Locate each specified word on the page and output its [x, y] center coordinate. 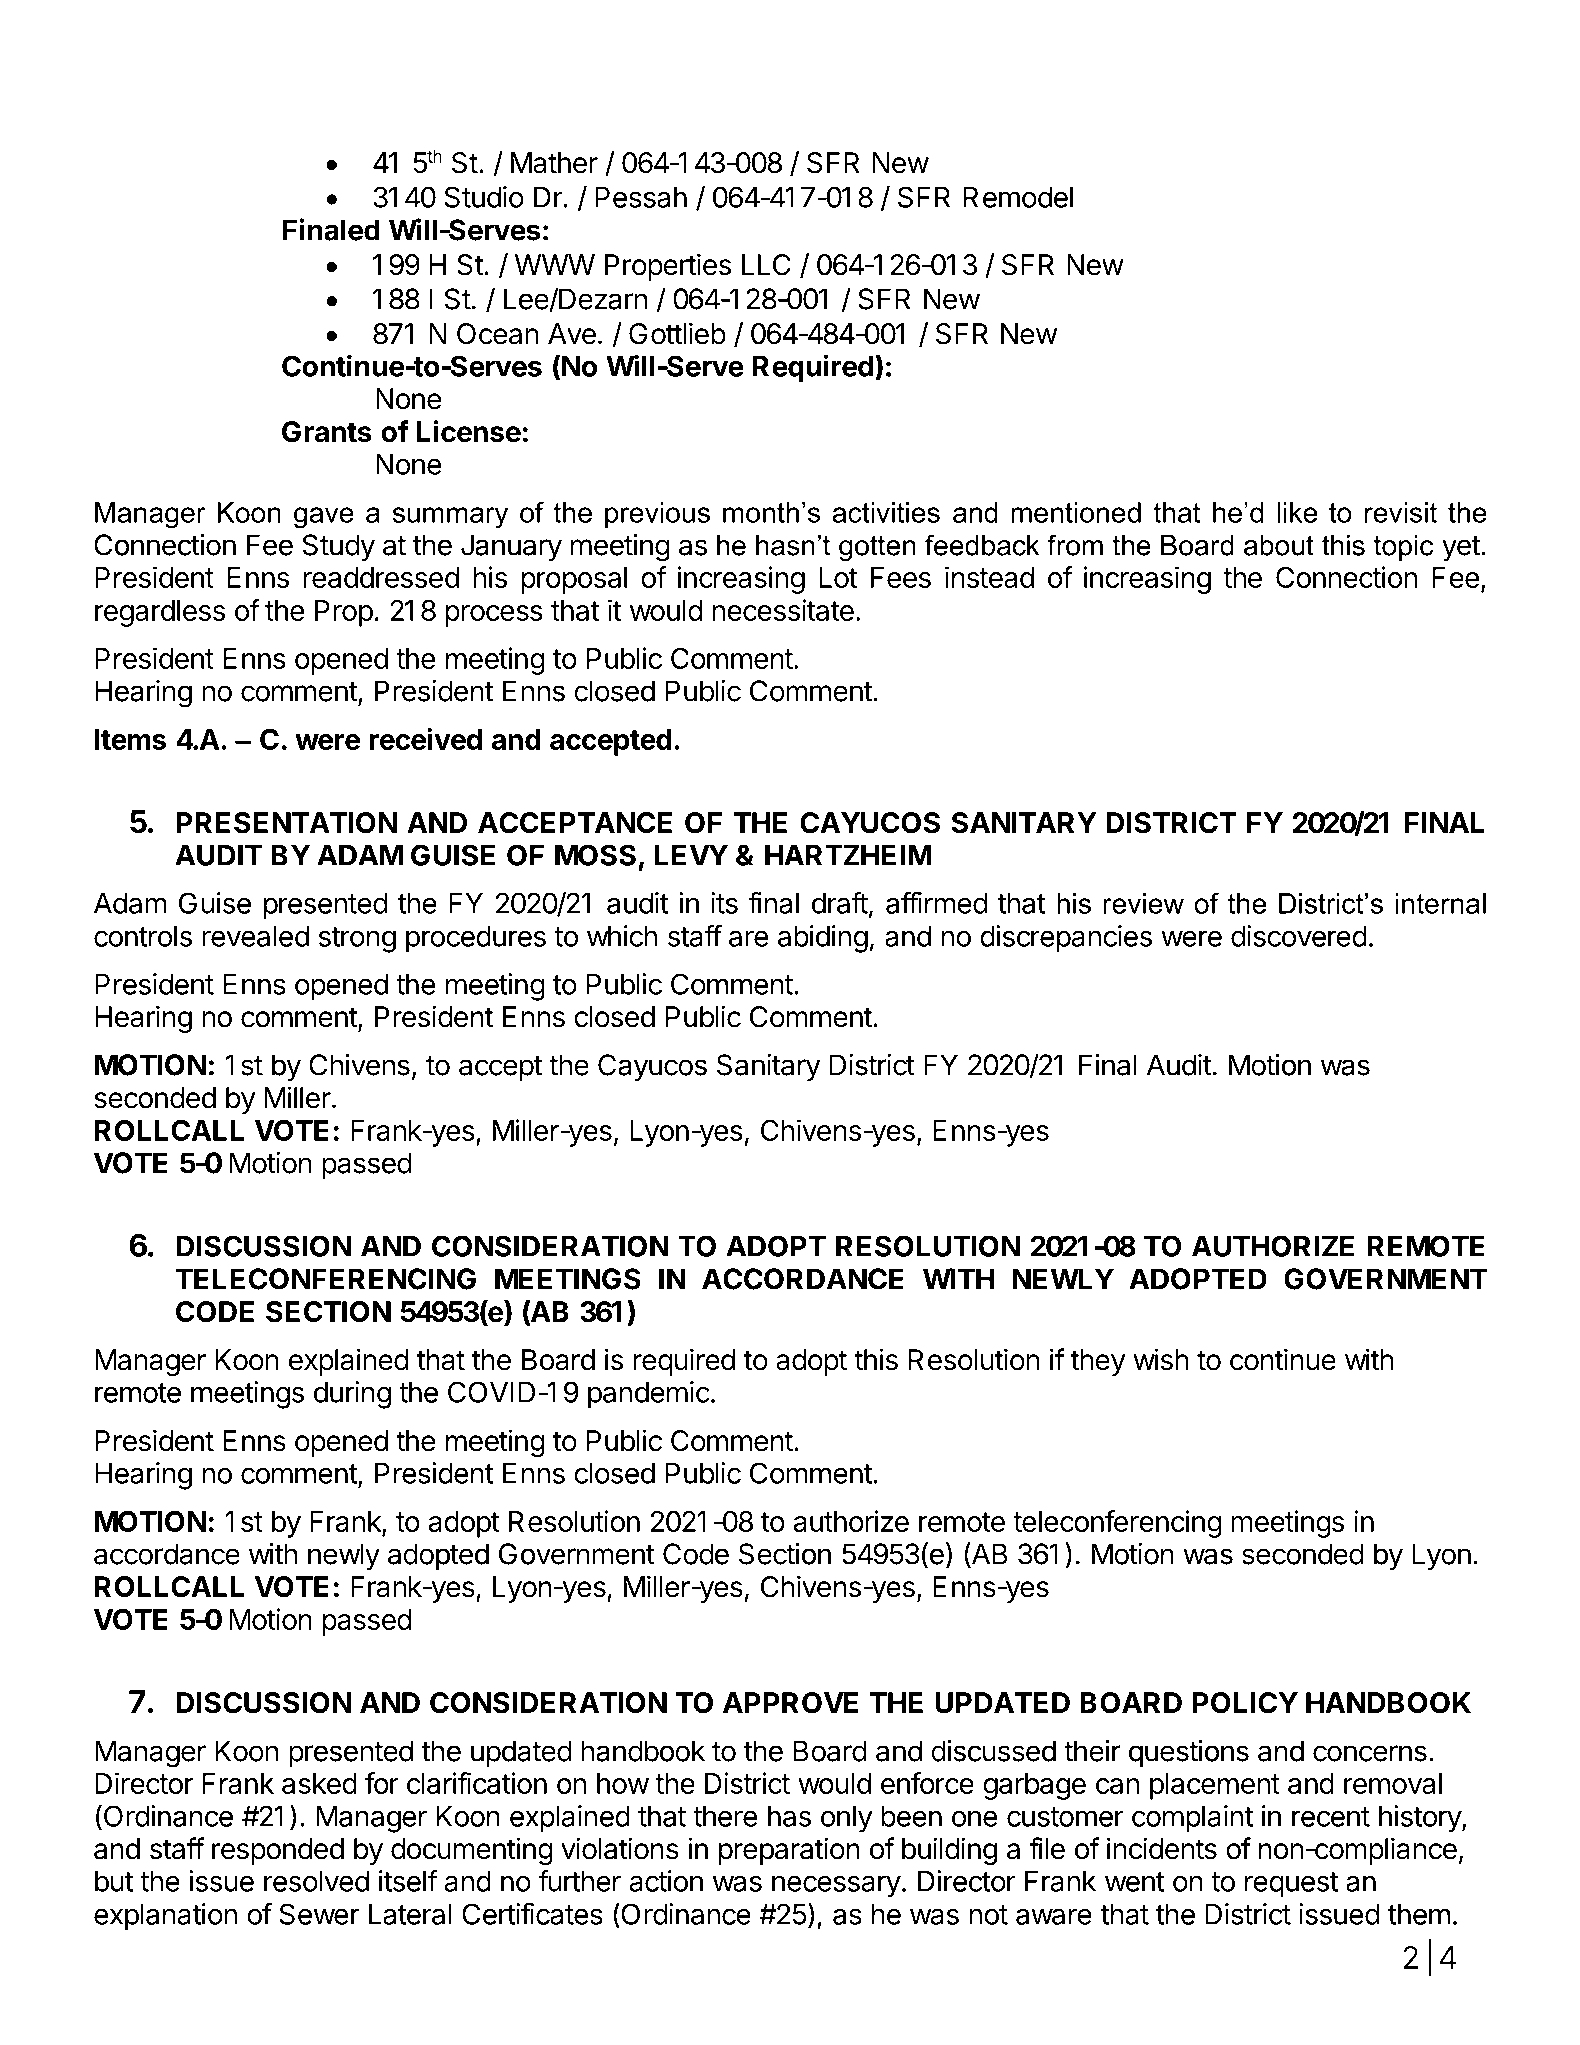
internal [1441, 903]
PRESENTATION [286, 823]
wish [1160, 1359]
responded [278, 1851]
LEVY [691, 855]
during [352, 1395]
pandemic [649, 1395]
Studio [484, 197]
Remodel [1018, 197]
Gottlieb [677, 333]
